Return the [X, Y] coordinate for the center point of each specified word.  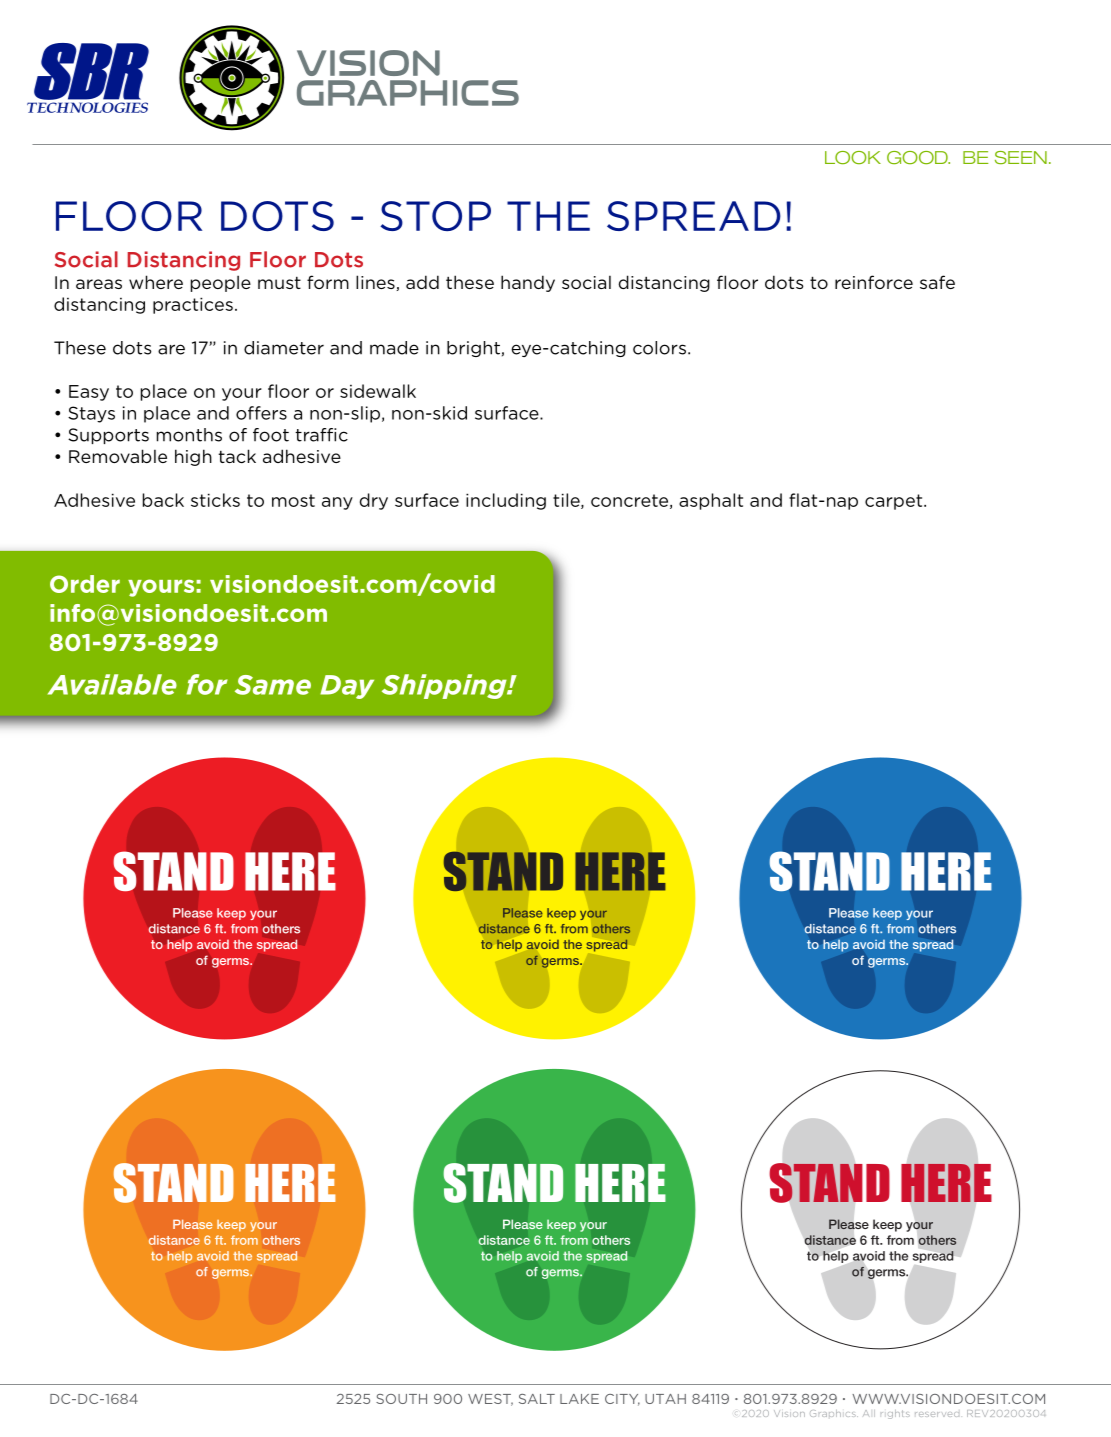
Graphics [834, 1413]
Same [273, 685]
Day [347, 687]
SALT [537, 1399]
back [163, 500]
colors [659, 348]
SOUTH [401, 1399]
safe [937, 282]
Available [112, 684]
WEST [490, 1400]
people [221, 283]
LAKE [579, 1399]
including [506, 501]
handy [528, 283]
